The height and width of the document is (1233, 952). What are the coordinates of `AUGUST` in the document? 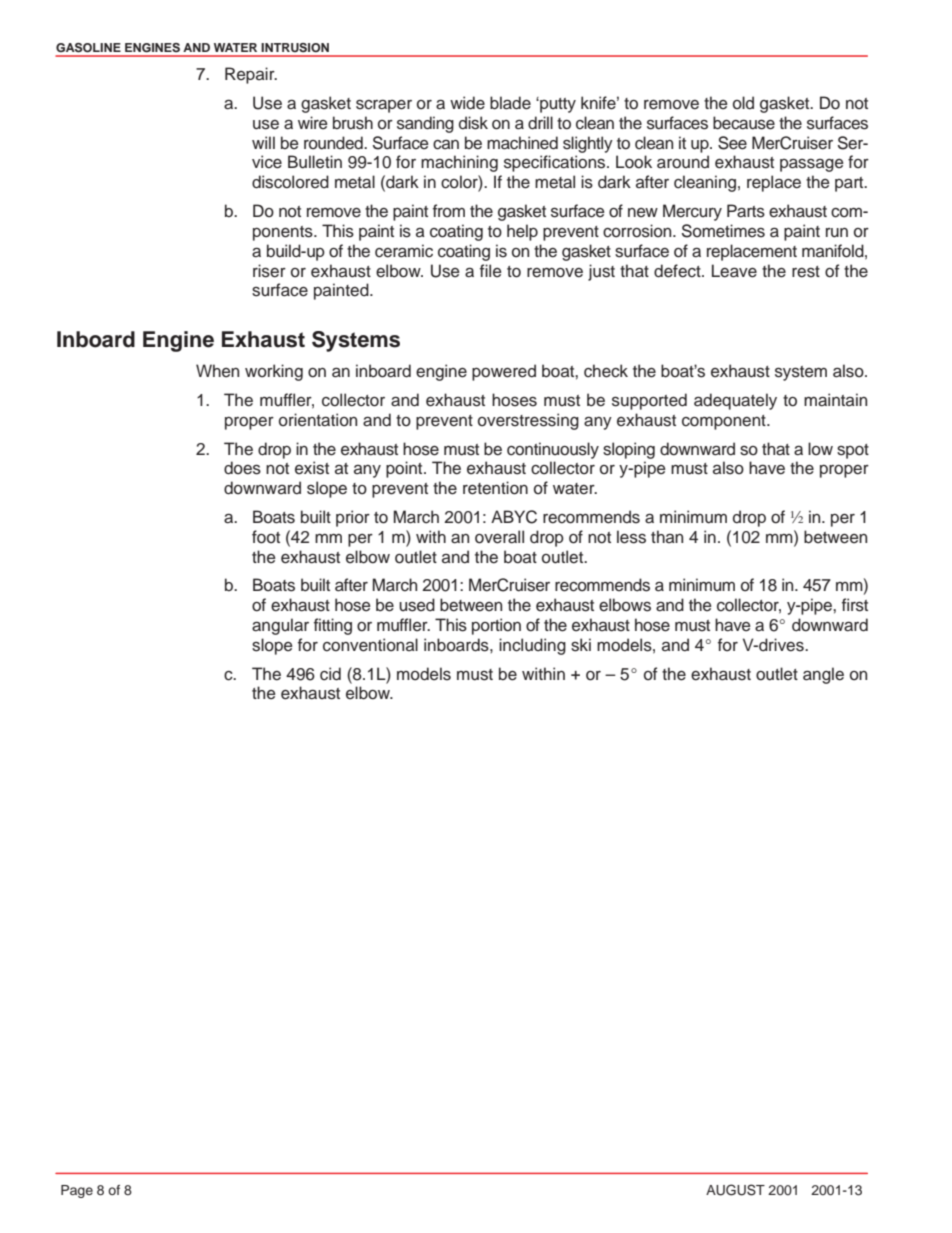 It's located at (735, 1190).
